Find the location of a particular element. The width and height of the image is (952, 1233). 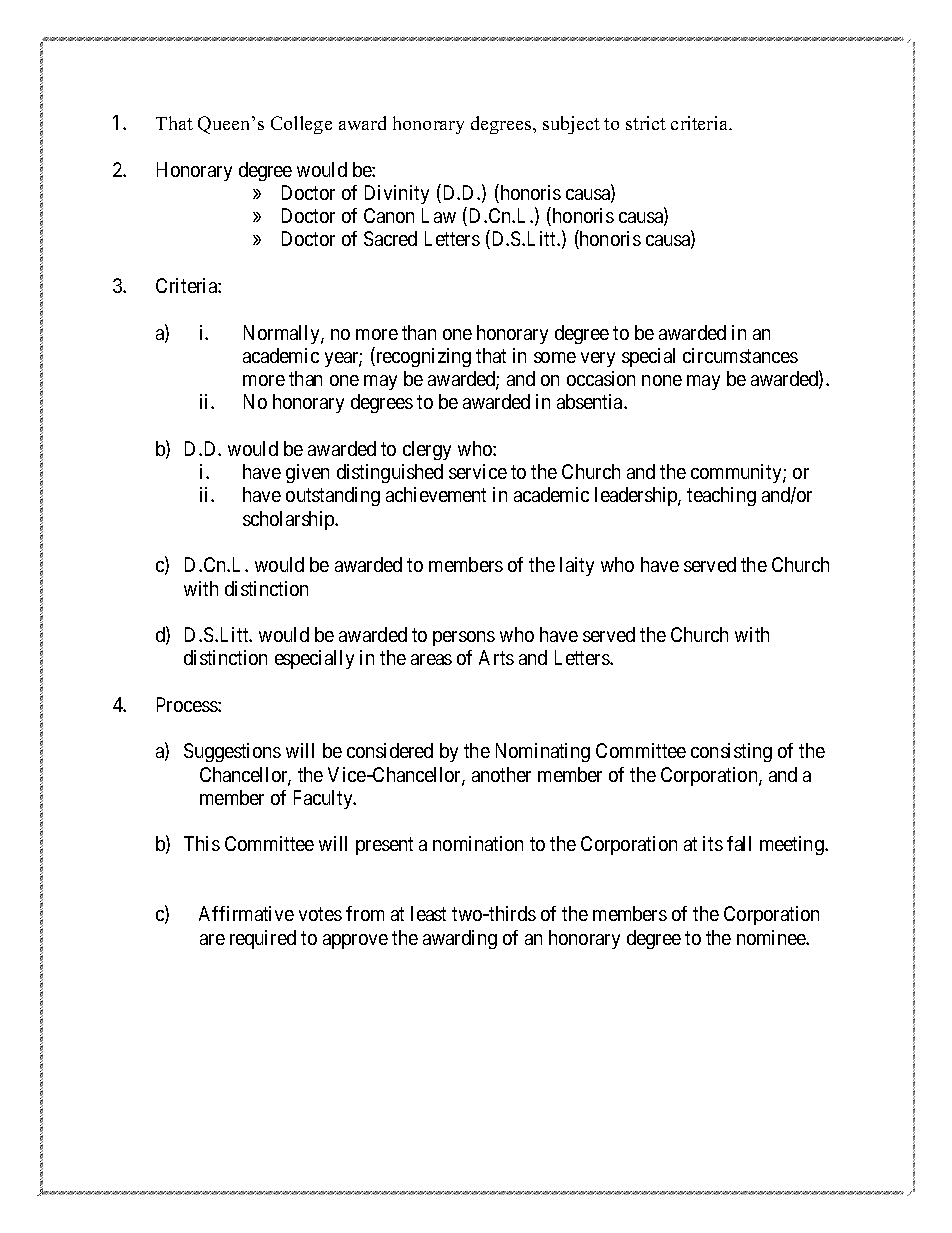

Suggestions is located at coordinates (232, 752).
